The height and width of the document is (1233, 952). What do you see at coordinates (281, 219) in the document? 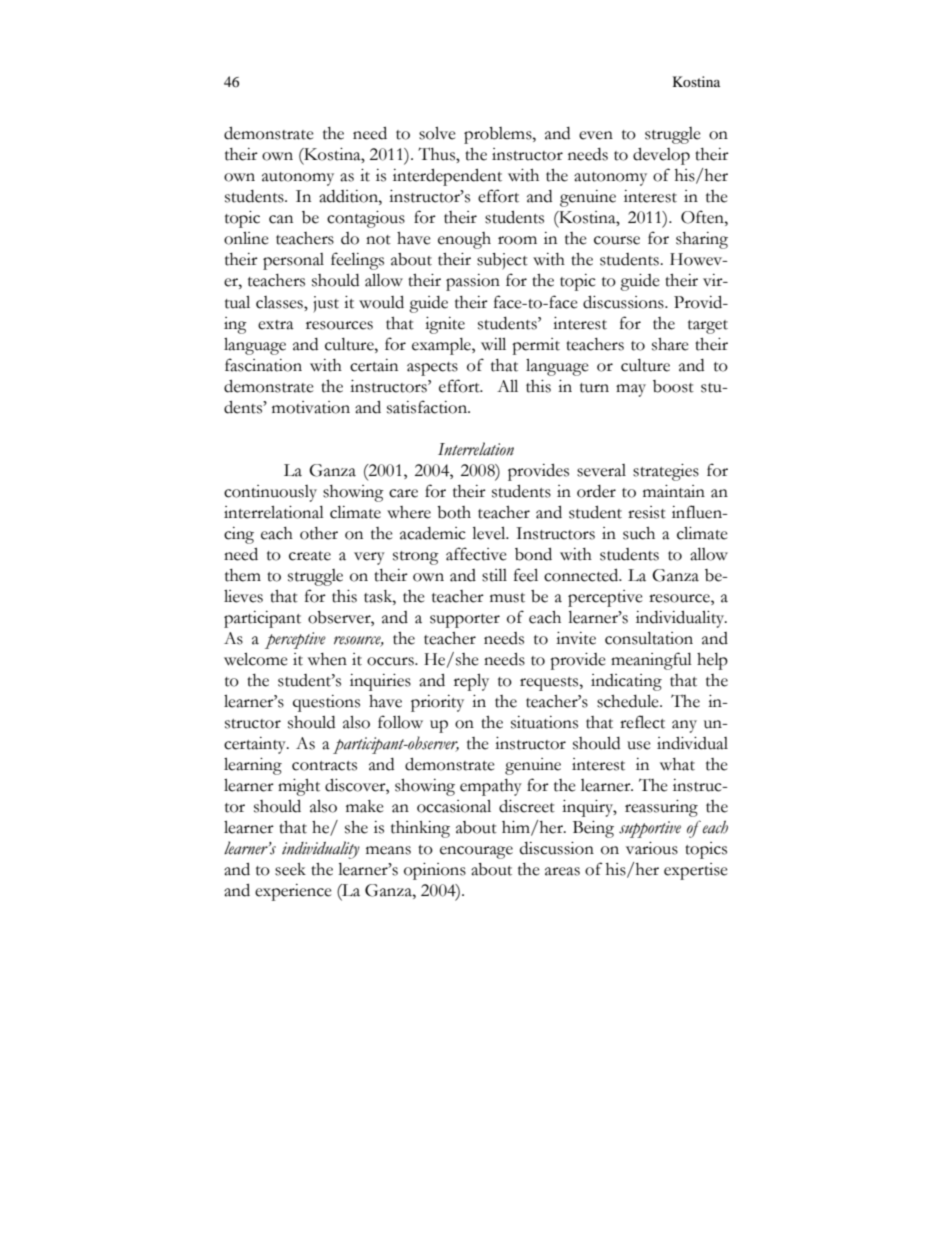
I see `can` at bounding box center [281, 219].
